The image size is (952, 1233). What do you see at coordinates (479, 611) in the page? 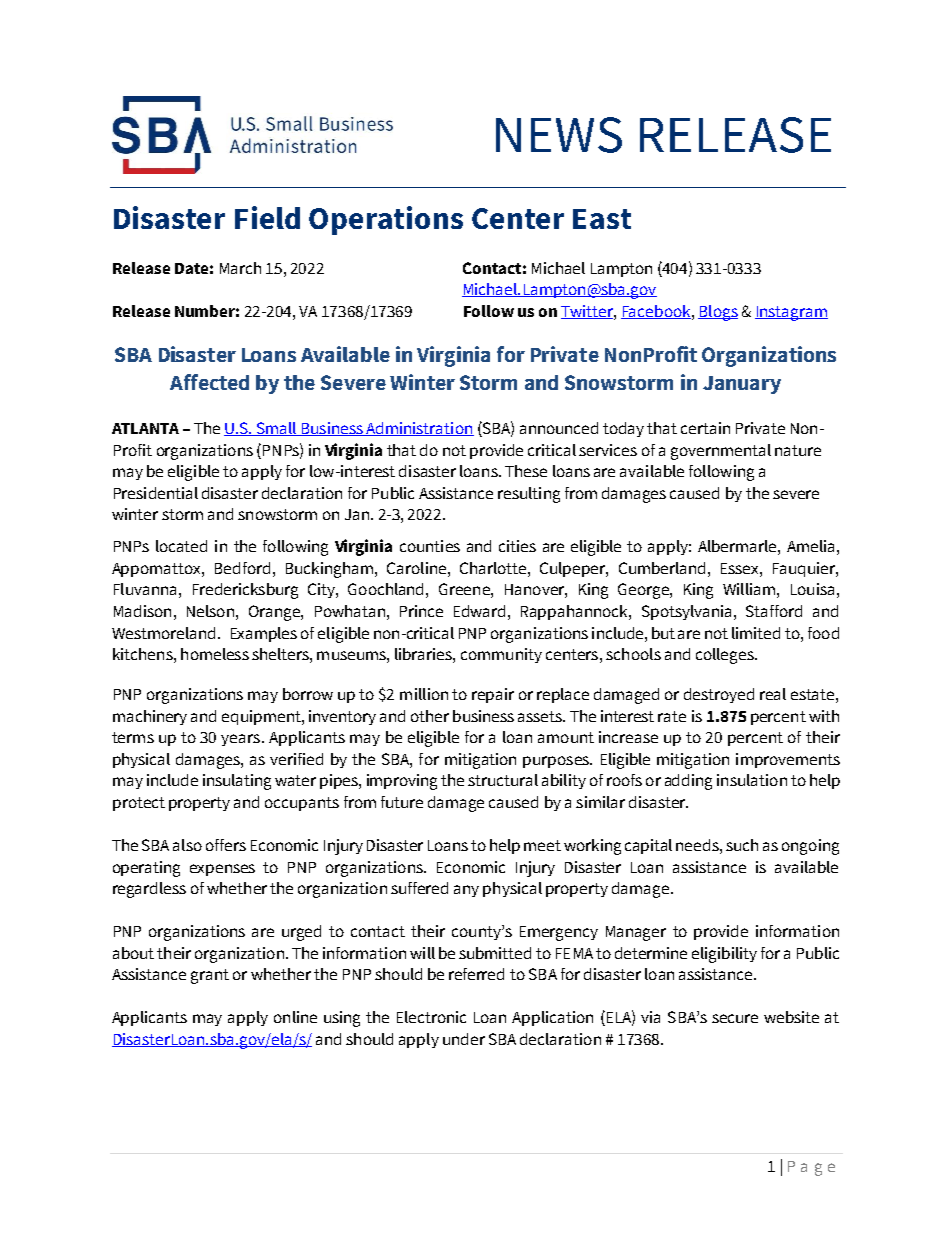
I see `Edward` at bounding box center [479, 611].
